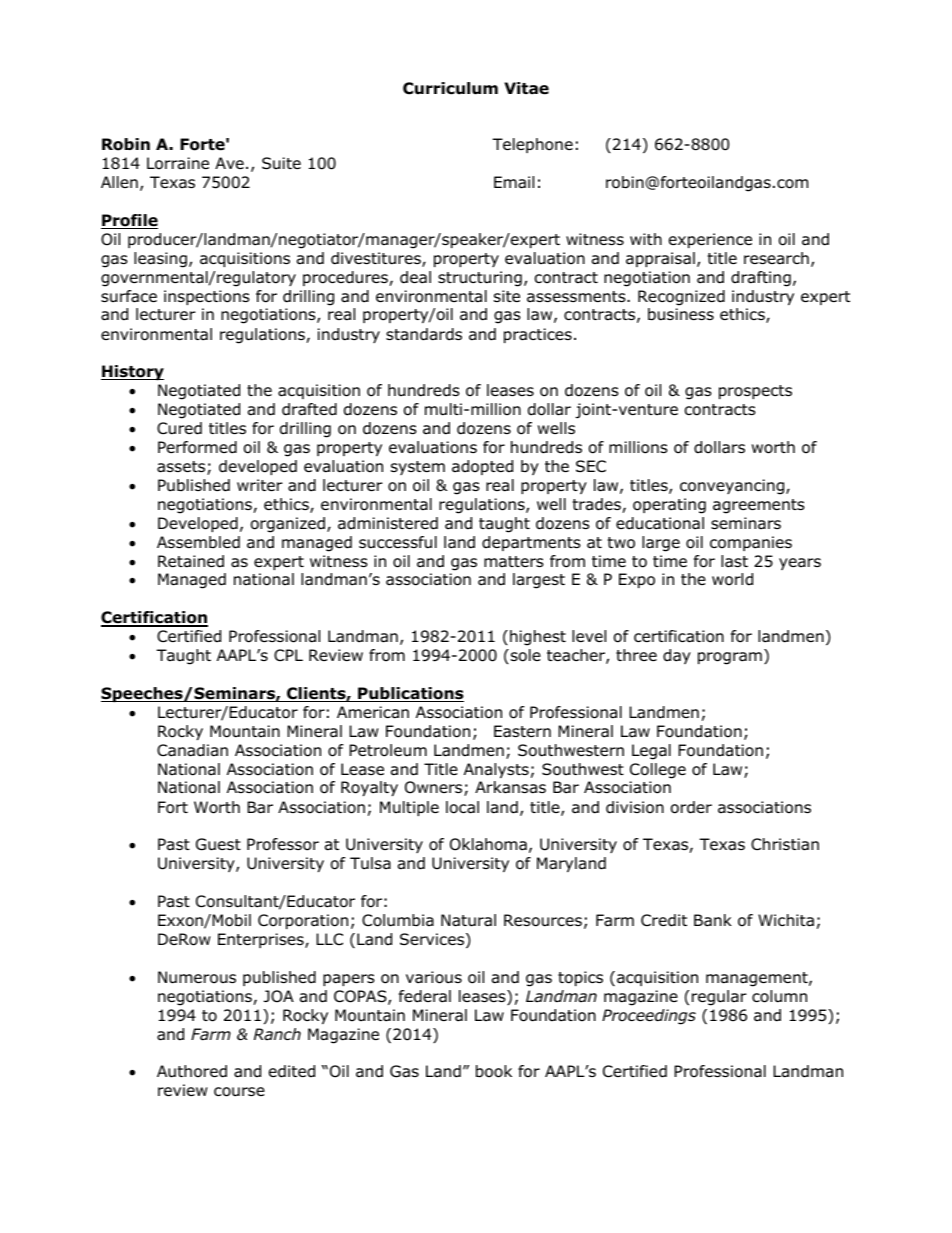  What do you see at coordinates (514, 561) in the screenshot?
I see `matters` at bounding box center [514, 561].
